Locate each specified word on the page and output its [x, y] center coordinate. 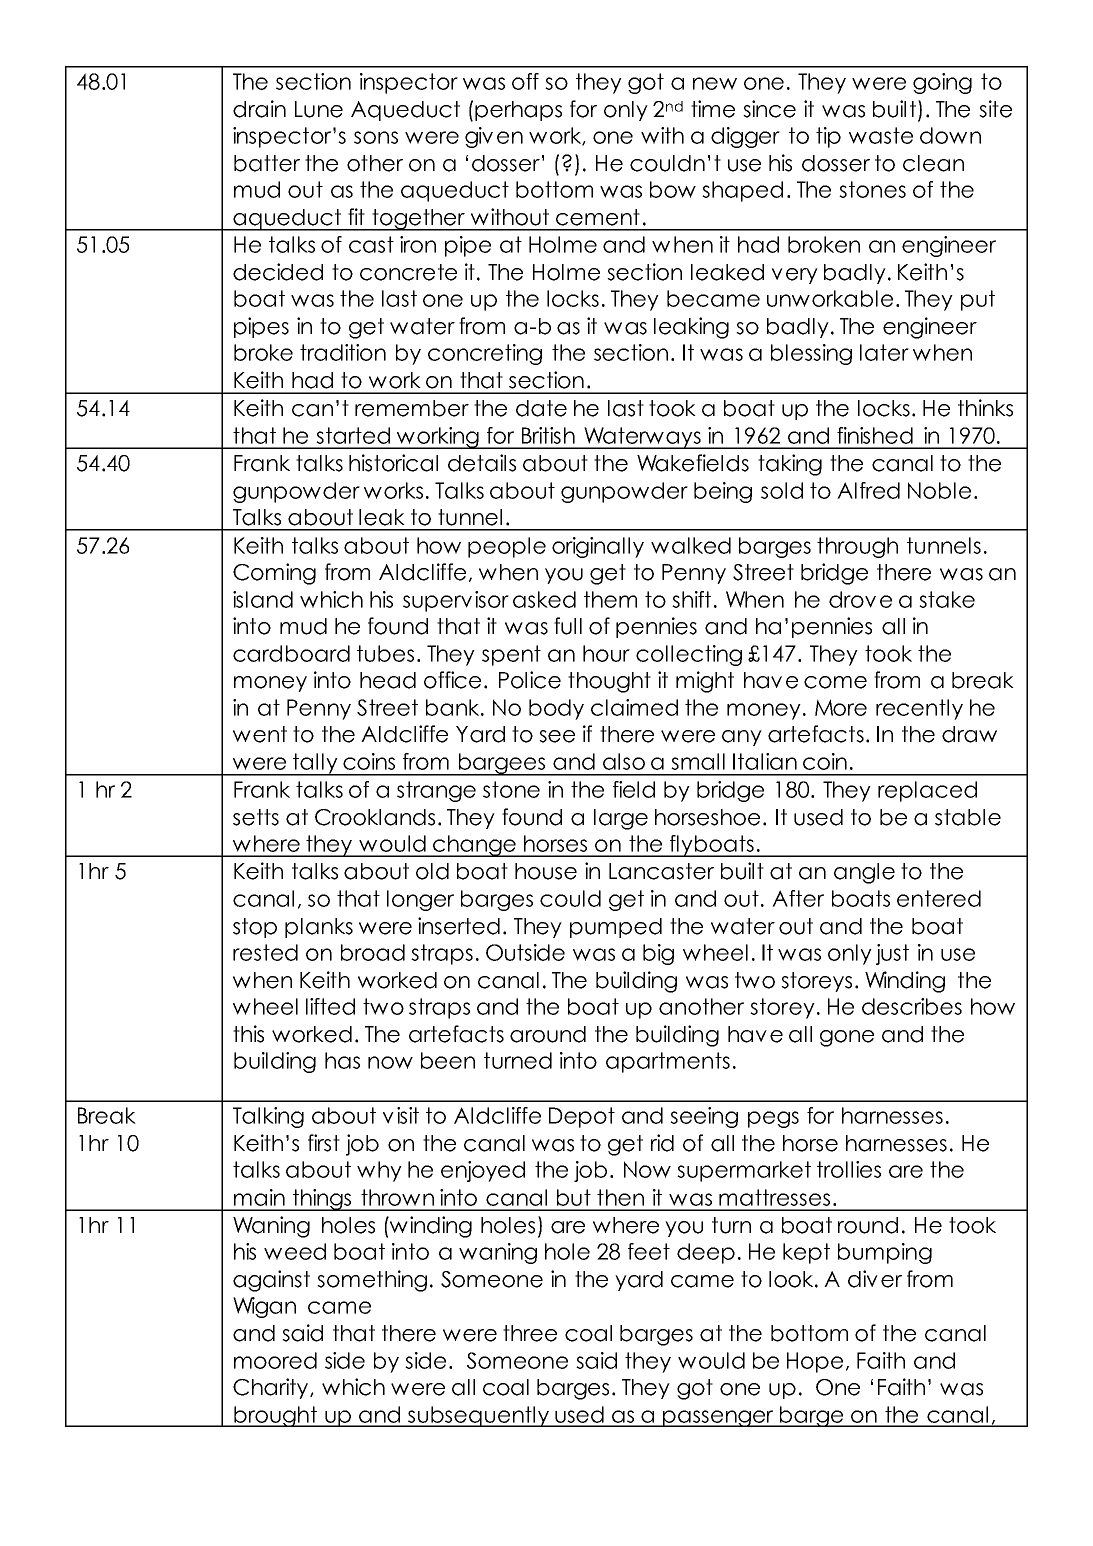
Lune [319, 109]
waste [881, 135]
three [530, 1333]
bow [673, 189]
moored [275, 1360]
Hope [815, 1362]
